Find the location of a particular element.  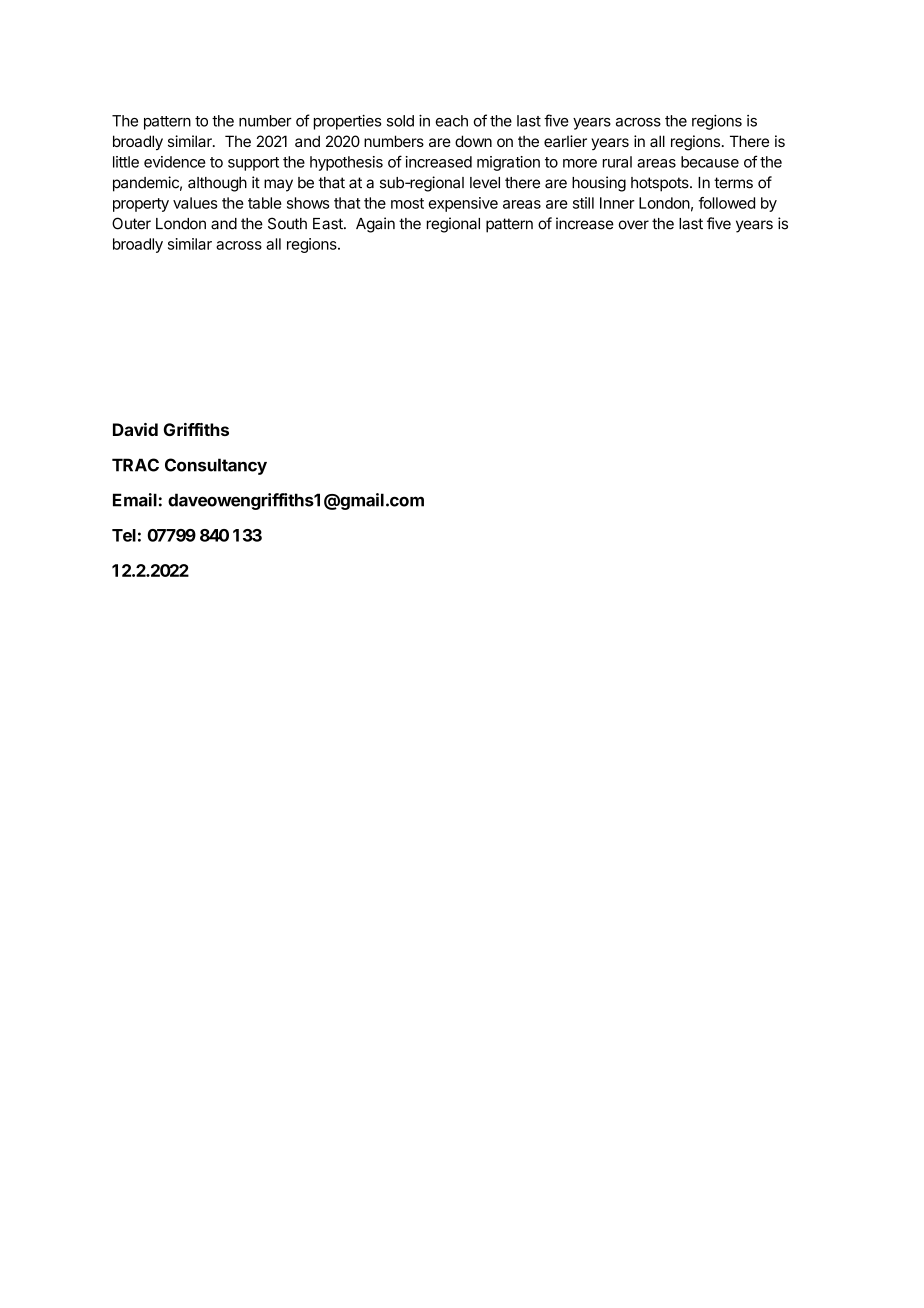

evidence is located at coordinates (175, 162).
